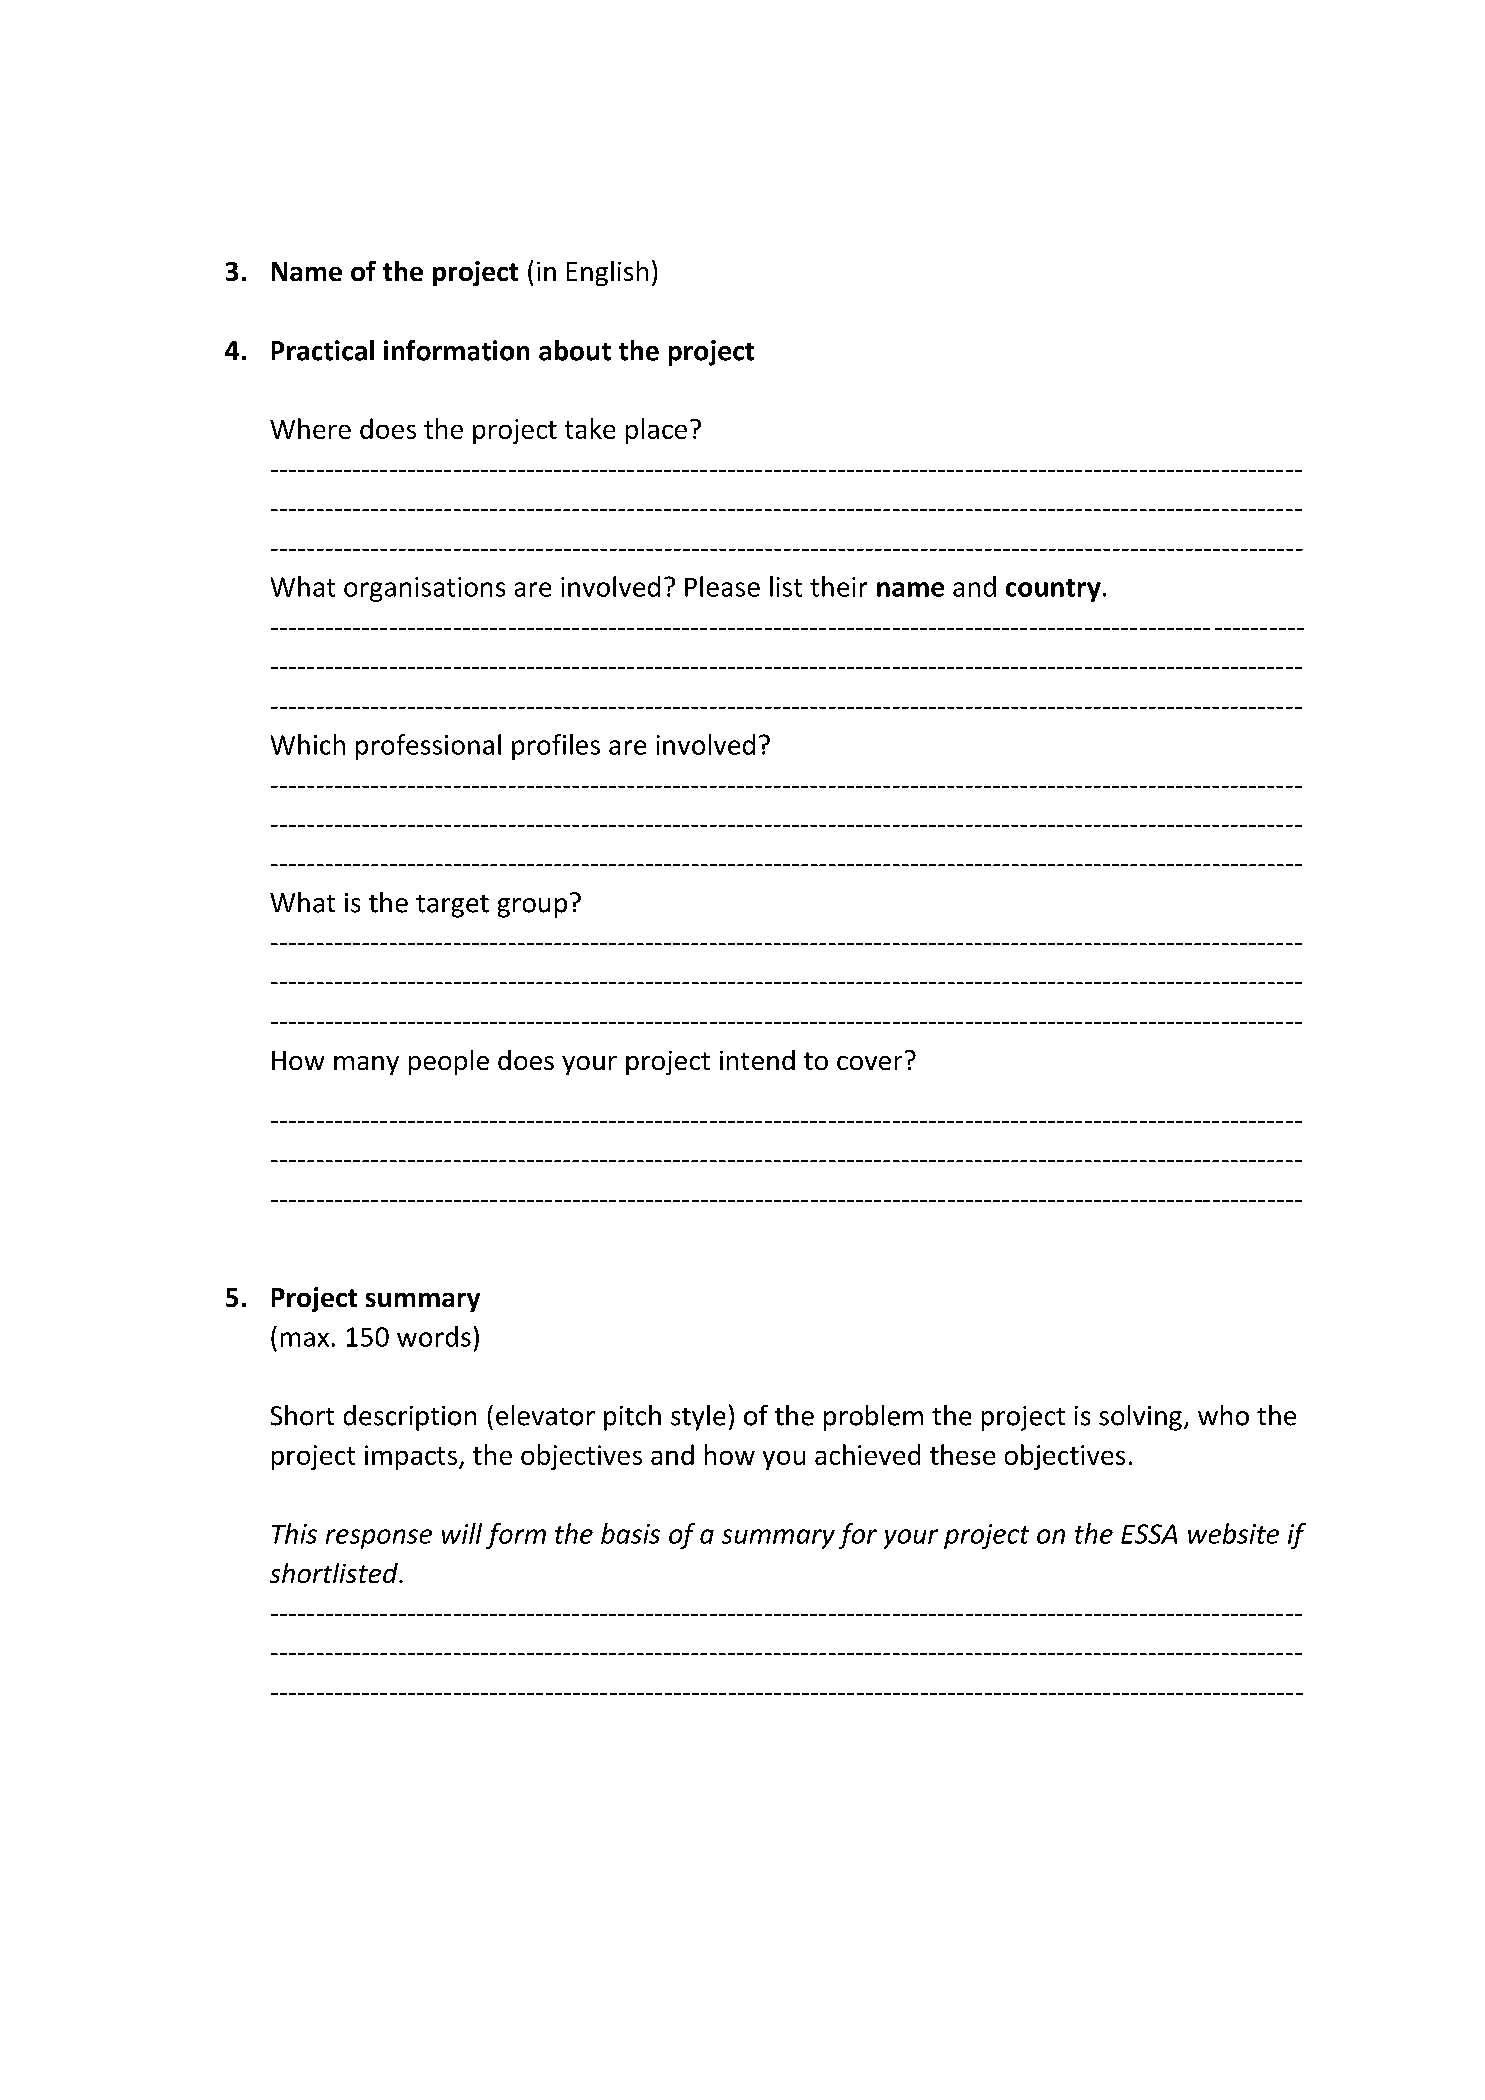  I want to click on professional, so click(428, 747).
